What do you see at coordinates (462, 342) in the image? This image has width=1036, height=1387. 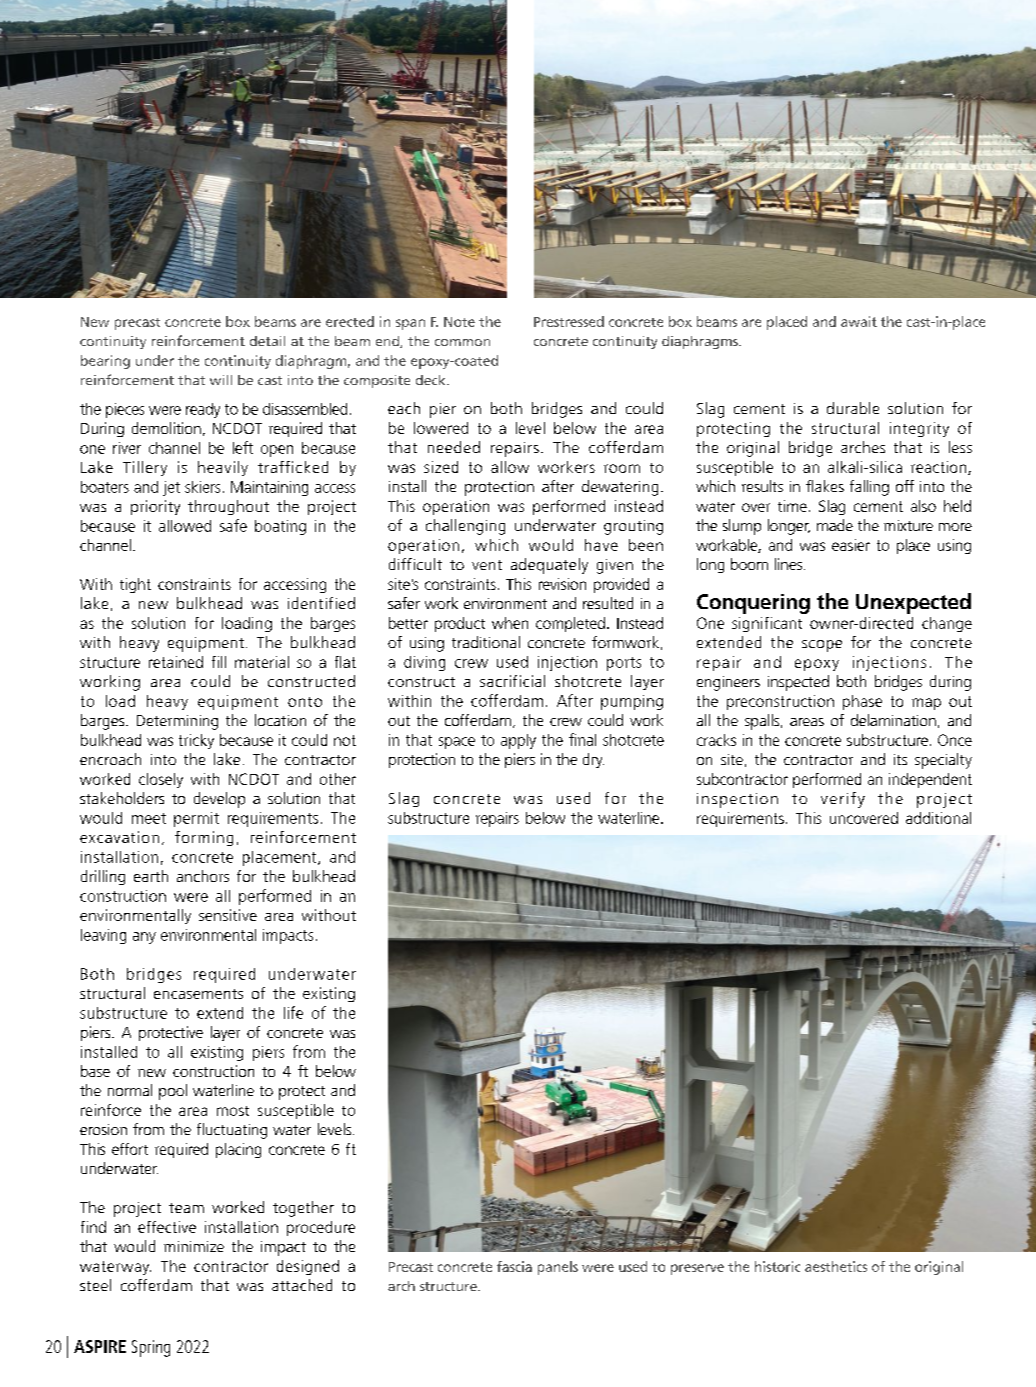 I see `common` at bounding box center [462, 342].
